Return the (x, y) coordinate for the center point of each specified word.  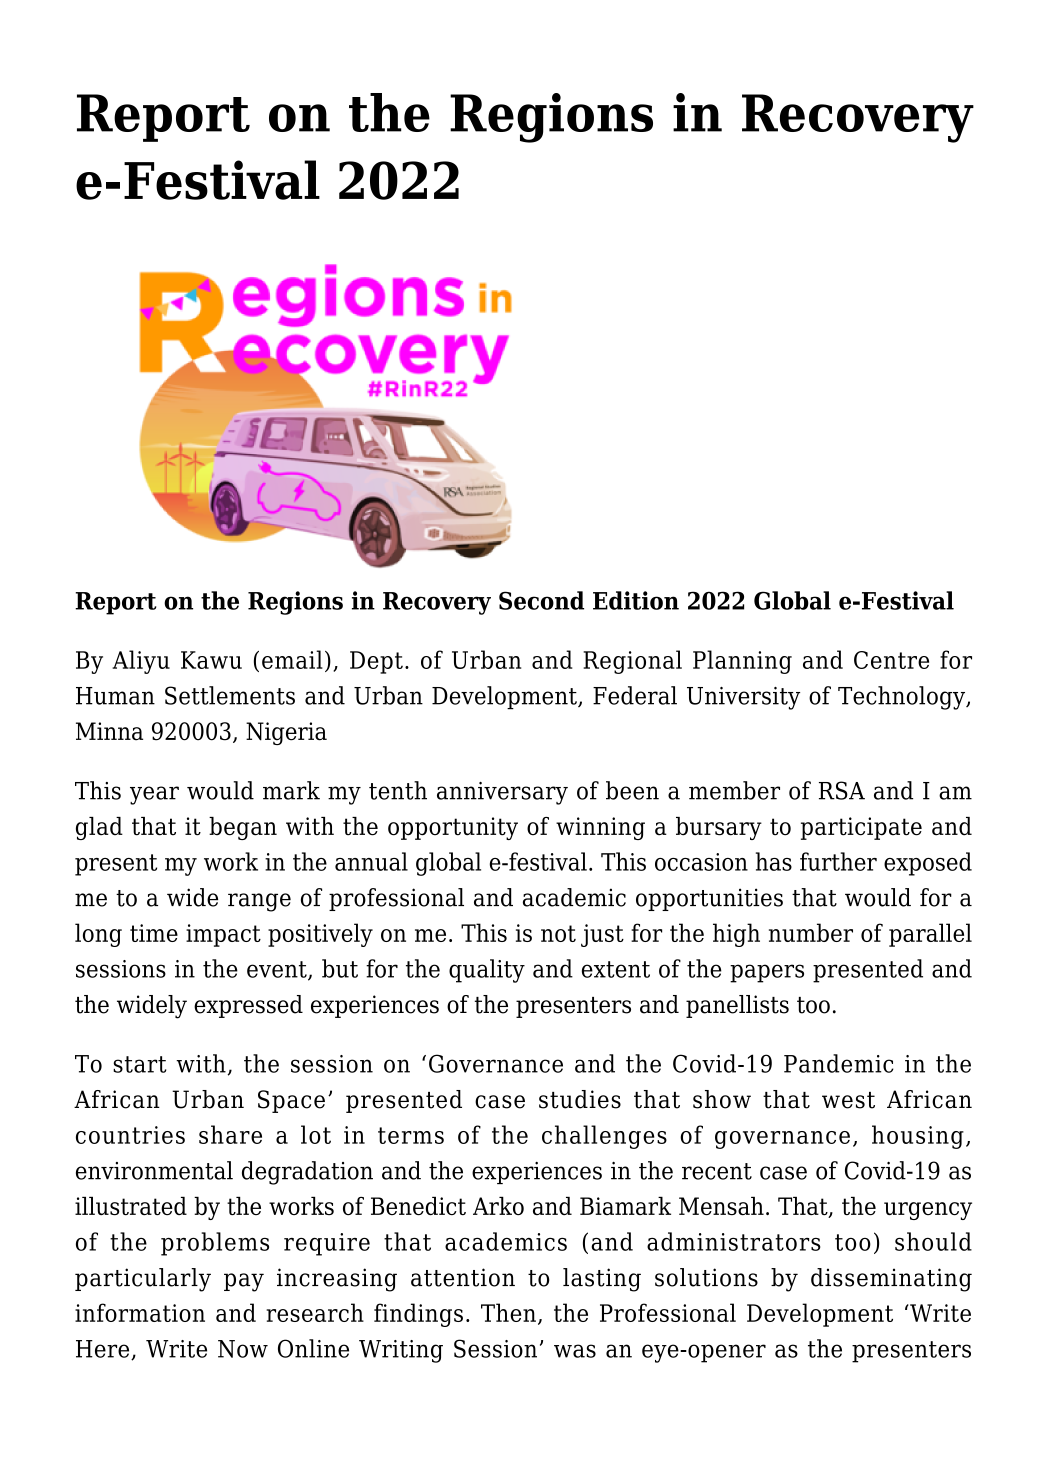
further (838, 861)
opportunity (453, 828)
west (848, 1100)
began (243, 828)
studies (580, 1099)
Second (541, 600)
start (139, 1064)
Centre (891, 660)
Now (243, 1349)
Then (508, 1312)
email (292, 659)
